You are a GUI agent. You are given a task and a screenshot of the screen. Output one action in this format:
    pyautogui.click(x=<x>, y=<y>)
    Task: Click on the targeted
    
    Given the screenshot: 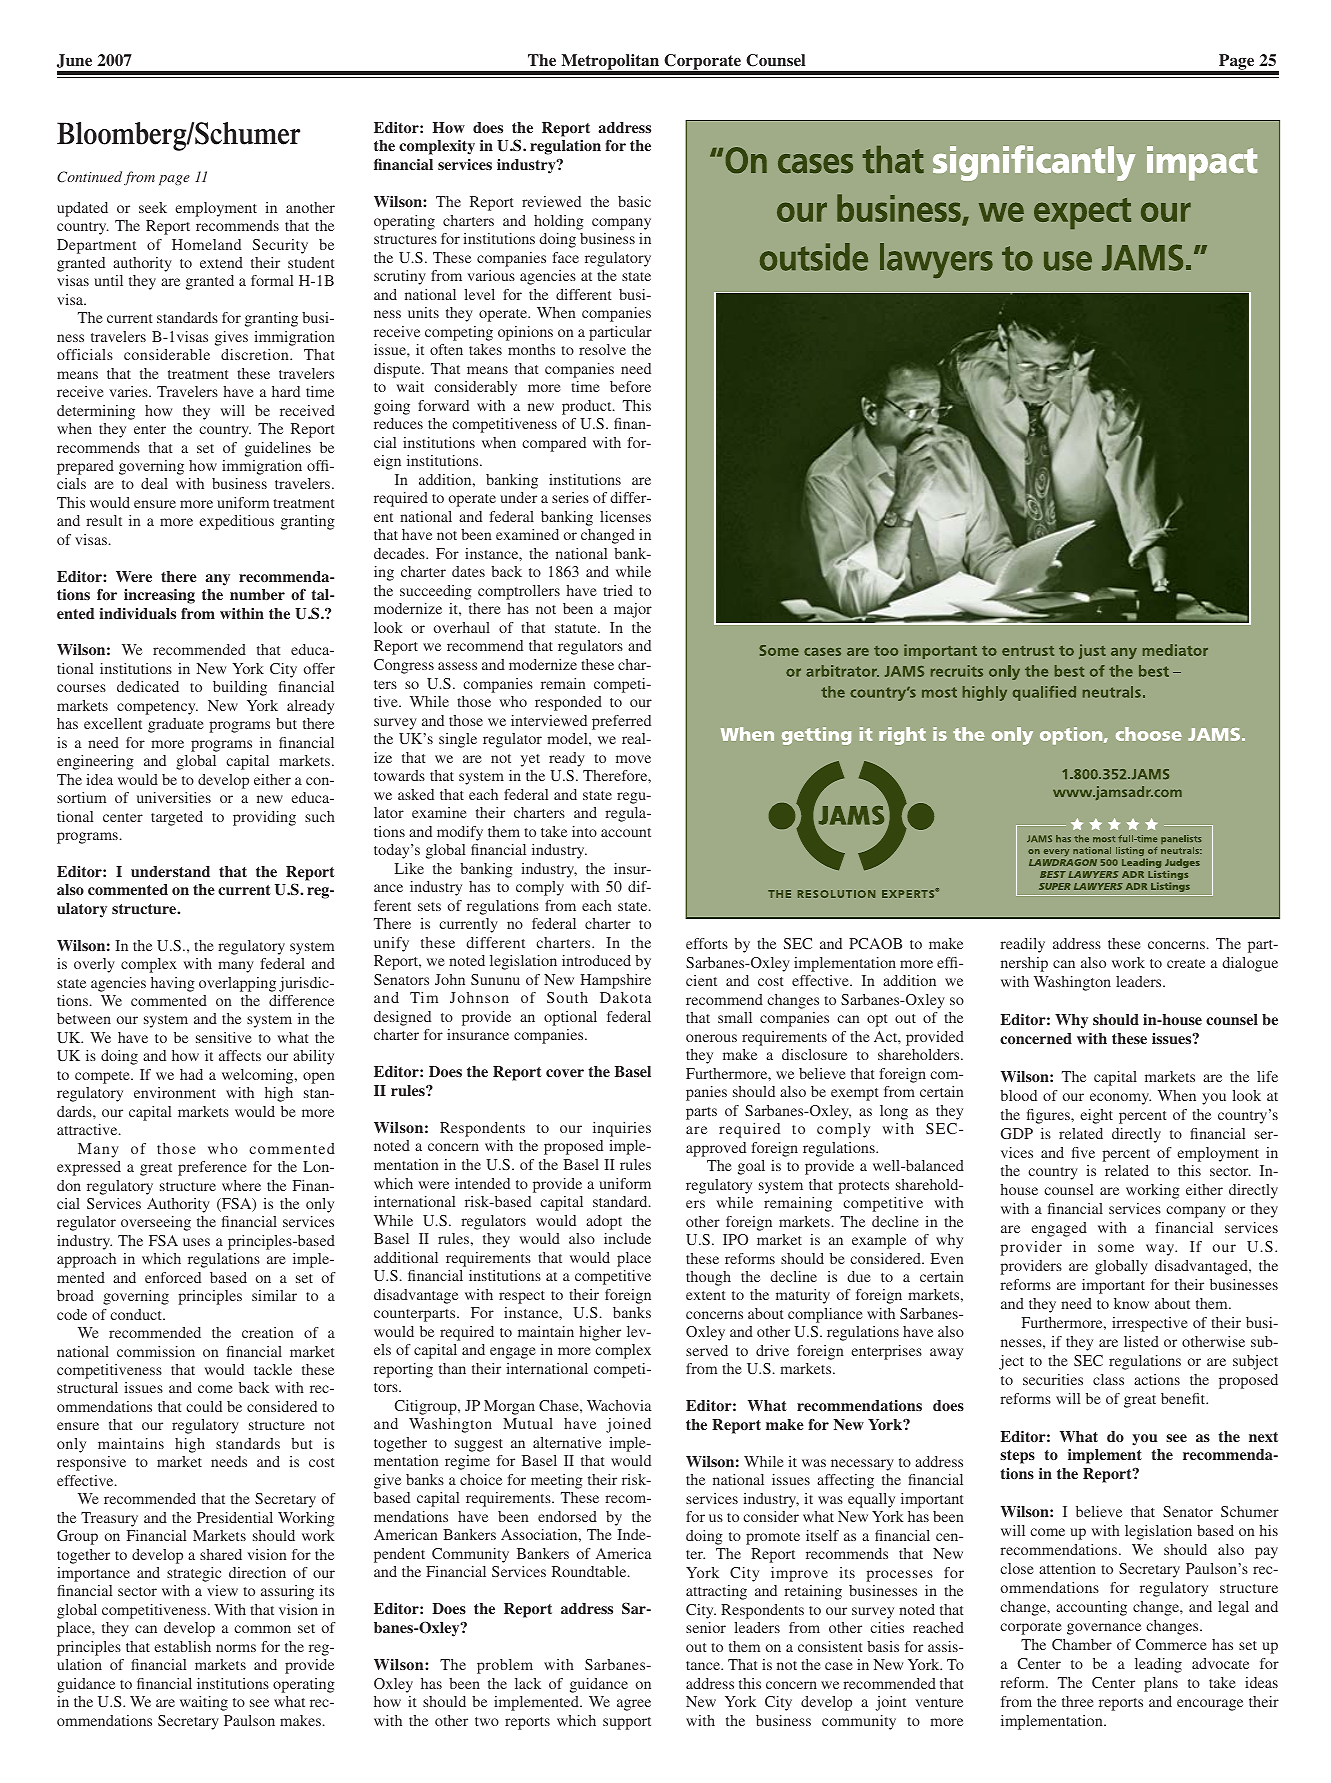 What is the action you would take?
    pyautogui.click(x=177, y=818)
